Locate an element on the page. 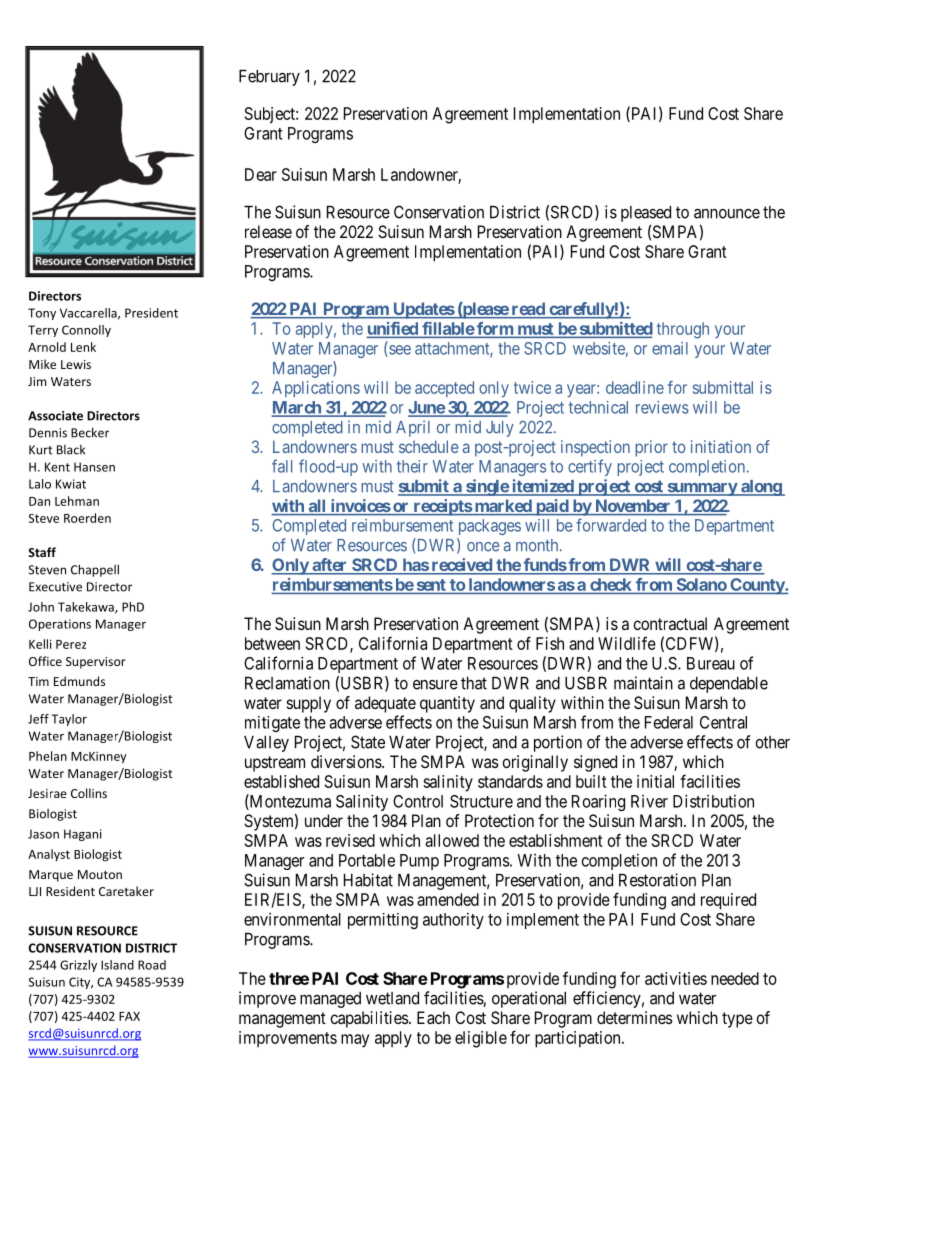 This document has width=952, height=1233. April is located at coordinates (413, 428).
